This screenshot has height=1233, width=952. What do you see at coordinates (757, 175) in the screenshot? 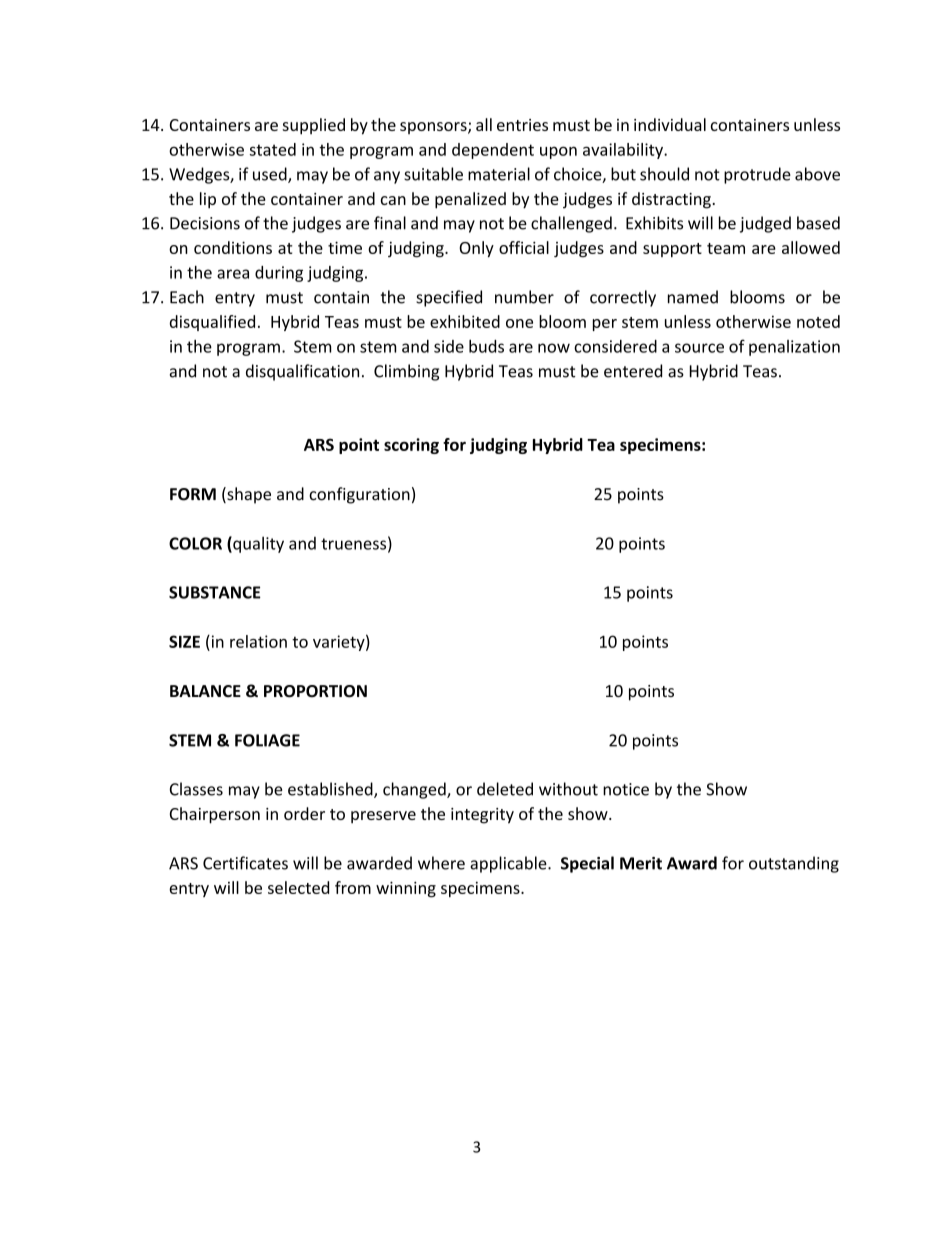
I see `protrude` at bounding box center [757, 175].
